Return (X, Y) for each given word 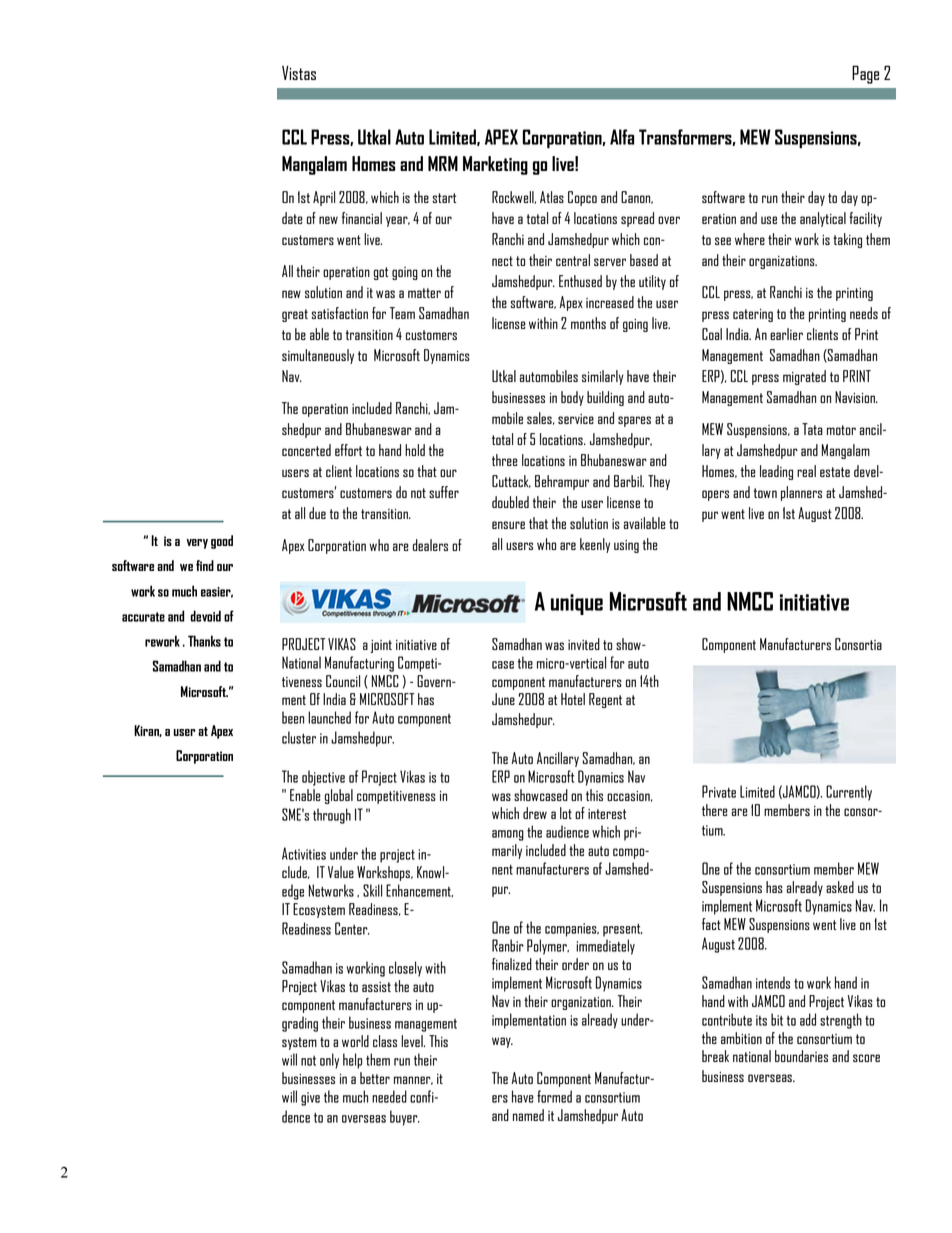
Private (719, 791)
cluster (299, 737)
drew (535, 813)
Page (865, 74)
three (505, 460)
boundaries (801, 1056)
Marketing (495, 165)
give (310, 1099)
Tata (812, 429)
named (528, 1115)
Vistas (299, 73)
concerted (306, 450)
